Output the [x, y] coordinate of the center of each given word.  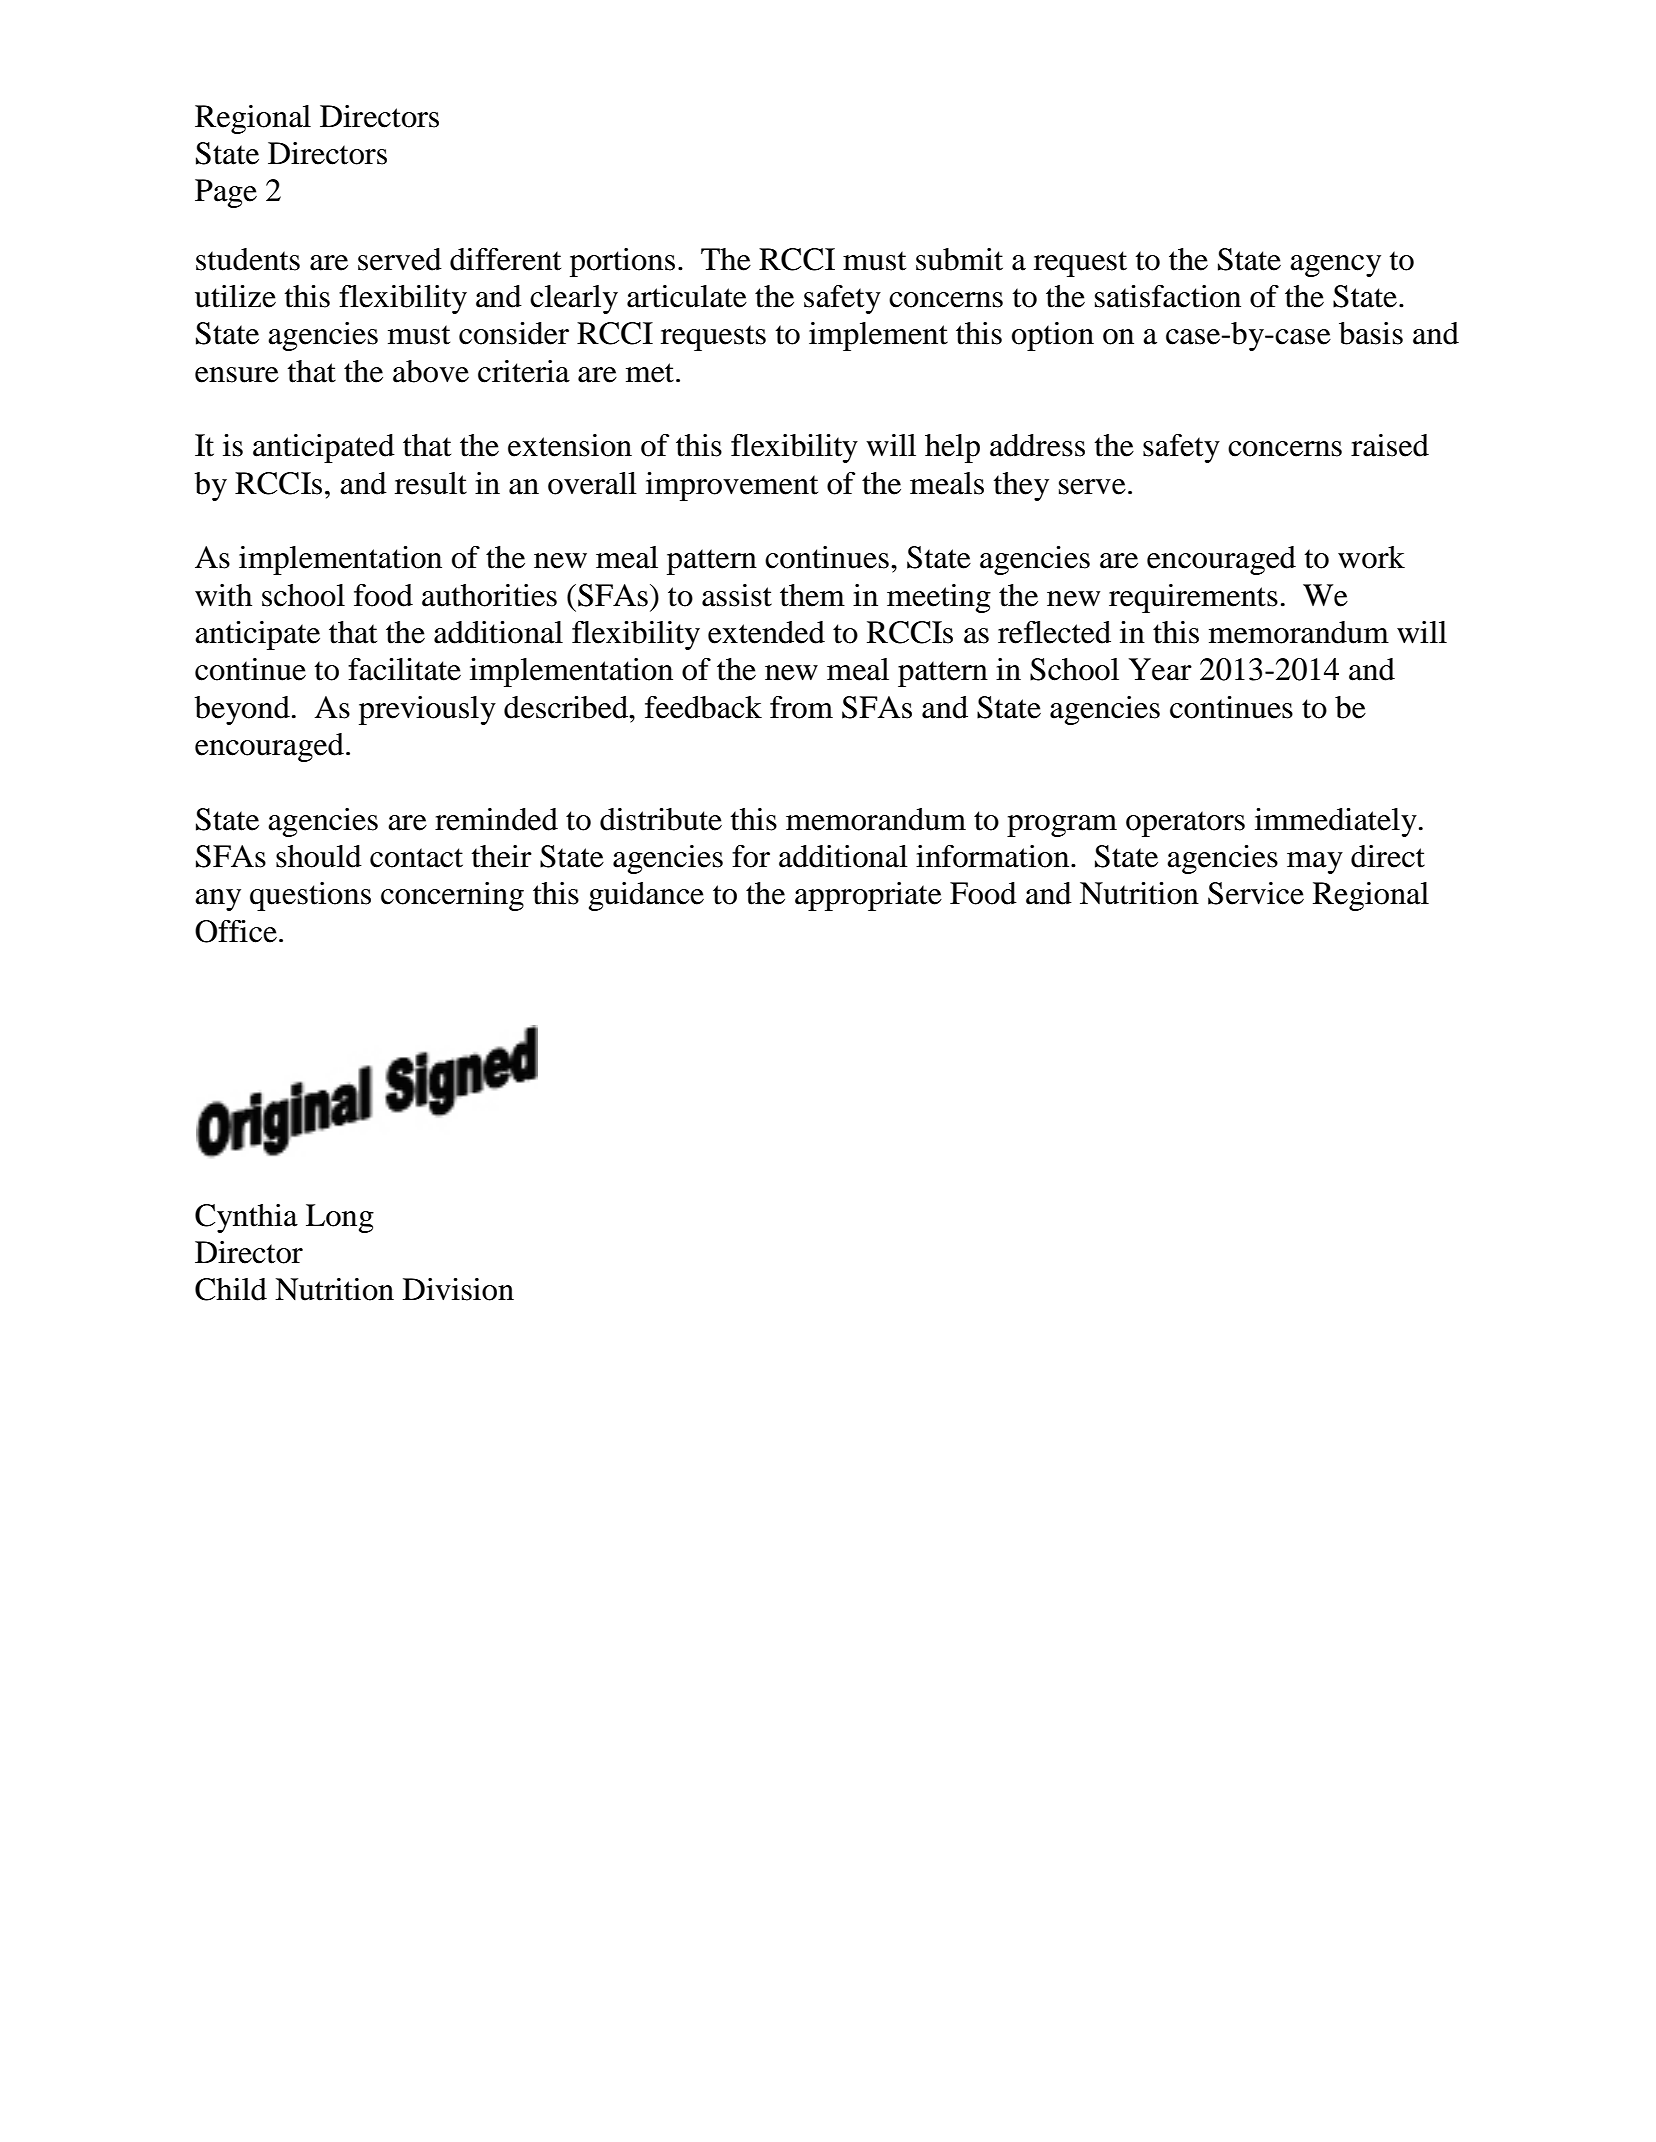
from [801, 707]
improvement [732, 486]
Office [236, 931]
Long [340, 1218]
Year [1160, 669]
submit [959, 259]
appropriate [868, 896]
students [248, 259]
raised [1390, 445]
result [431, 483]
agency [1335, 266]
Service [1256, 893]
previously [427, 710]
